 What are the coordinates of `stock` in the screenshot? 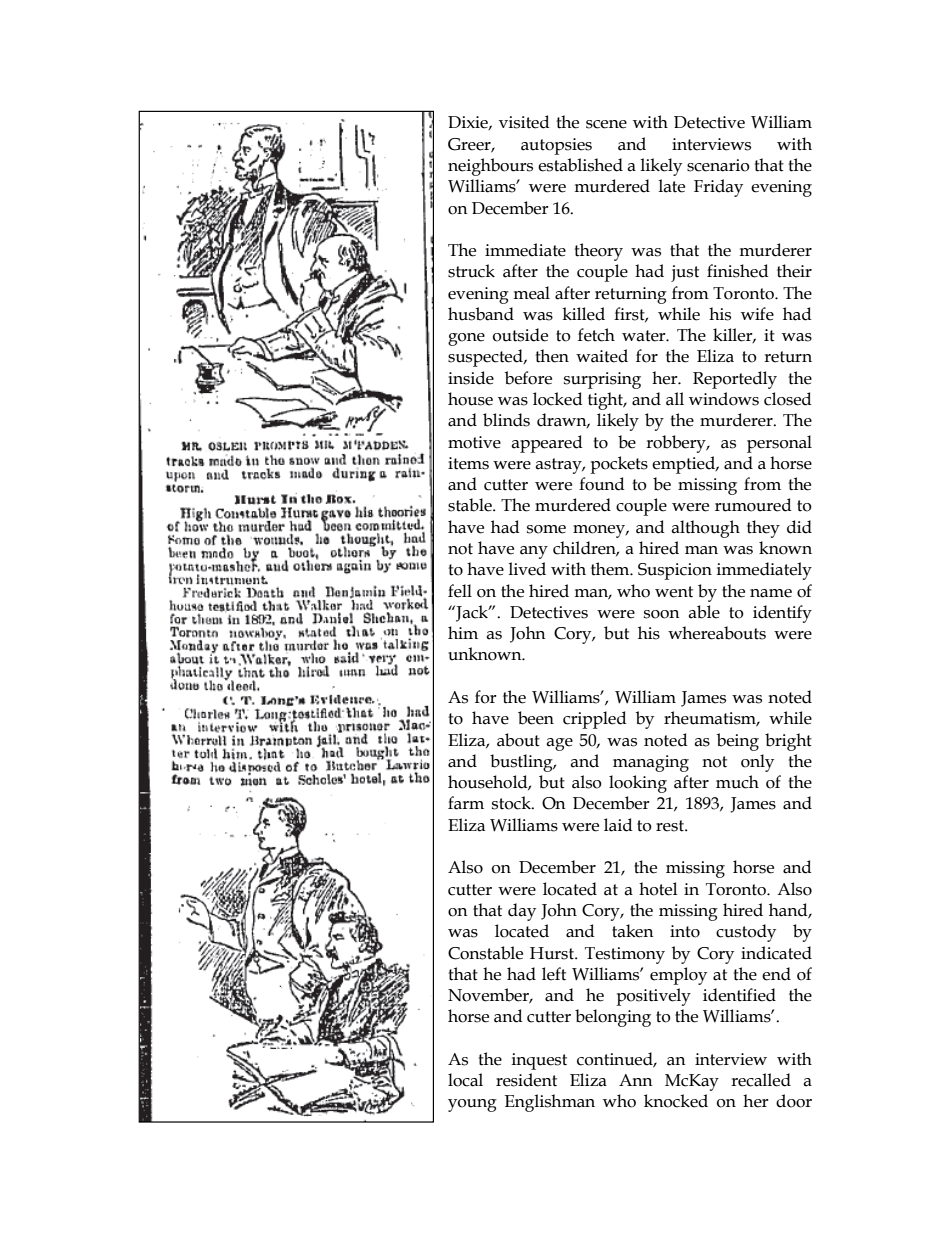 It's located at (512, 803).
